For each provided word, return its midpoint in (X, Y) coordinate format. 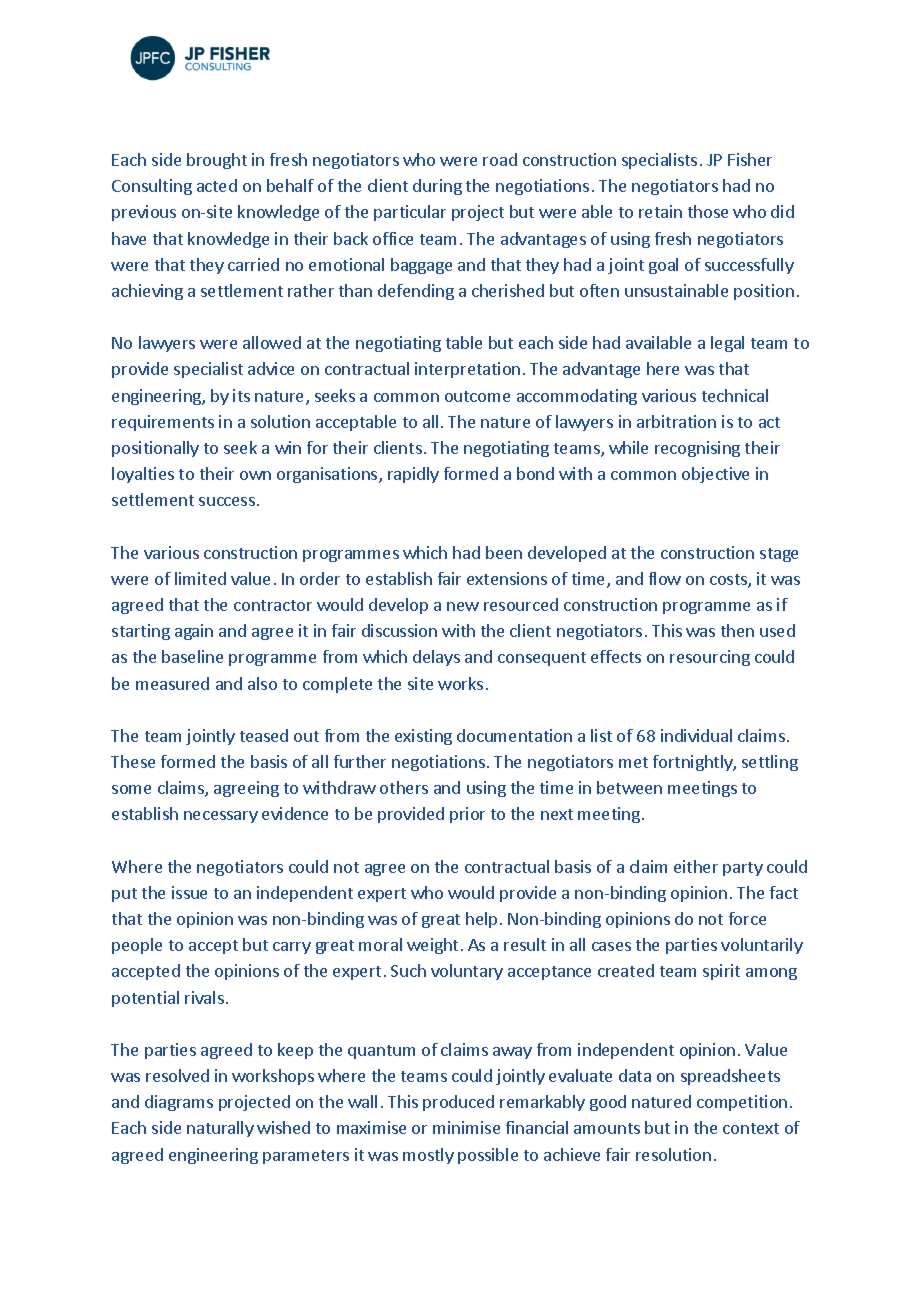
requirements (163, 423)
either (696, 866)
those (708, 211)
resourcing (710, 658)
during (437, 187)
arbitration (676, 421)
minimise (466, 1127)
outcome (477, 396)
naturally (220, 1129)
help (481, 920)
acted (217, 185)
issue (189, 892)
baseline (192, 656)
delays (436, 658)
